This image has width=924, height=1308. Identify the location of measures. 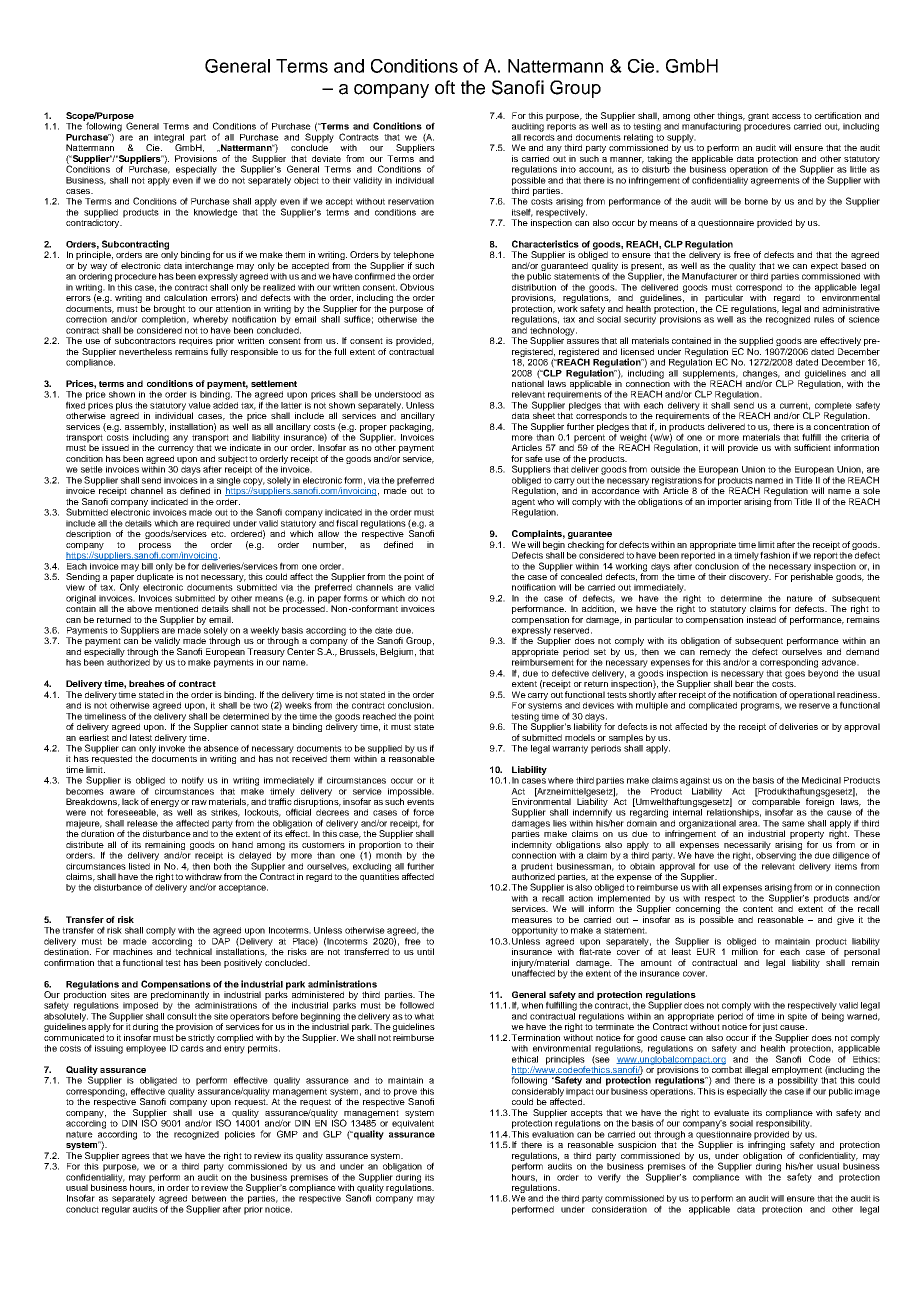
(532, 920).
